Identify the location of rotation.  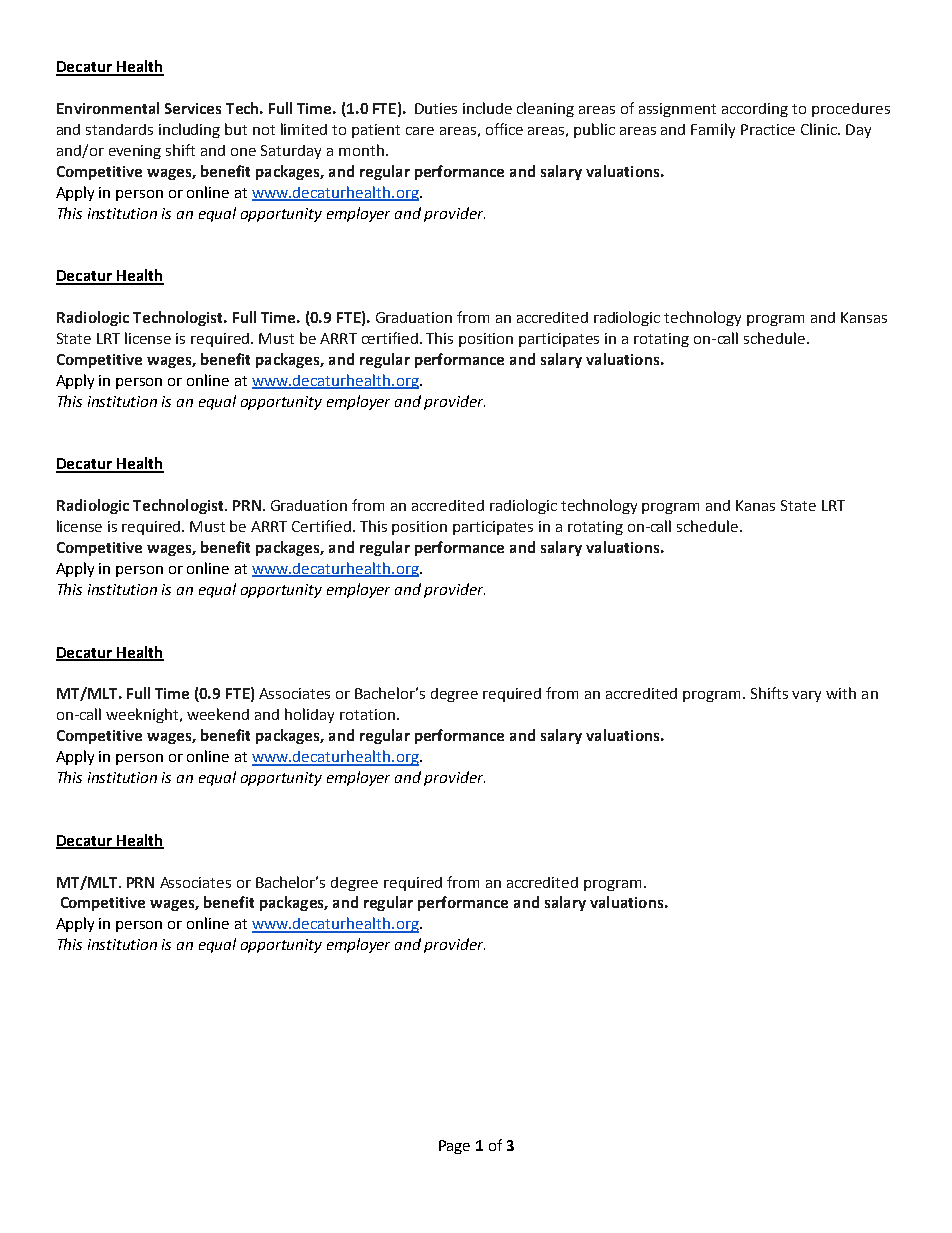
(369, 714).
